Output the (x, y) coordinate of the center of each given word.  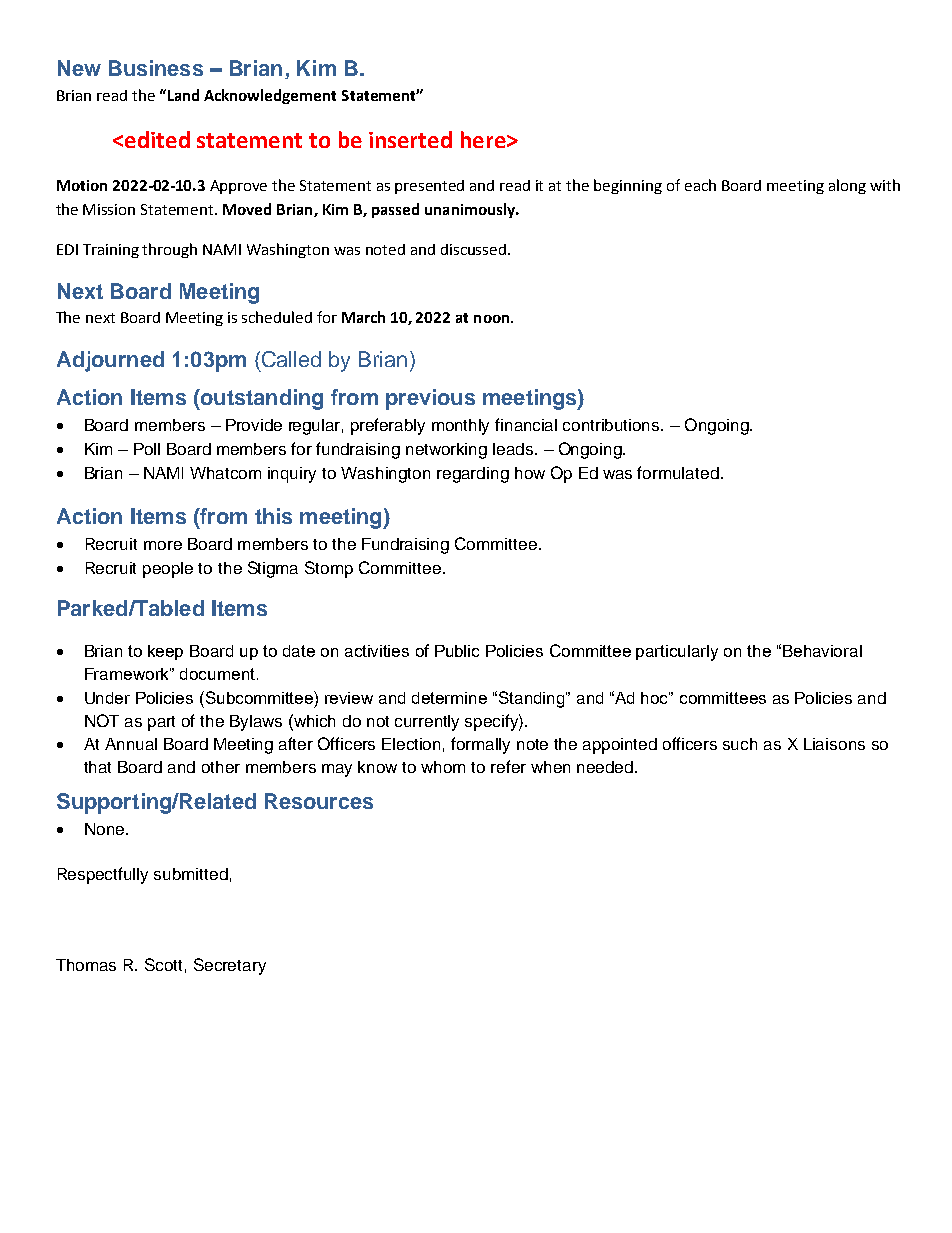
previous (430, 399)
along (847, 186)
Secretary (230, 966)
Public (457, 651)
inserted (410, 139)
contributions (612, 425)
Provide (254, 425)
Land (182, 95)
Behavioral (822, 651)
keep (165, 652)
